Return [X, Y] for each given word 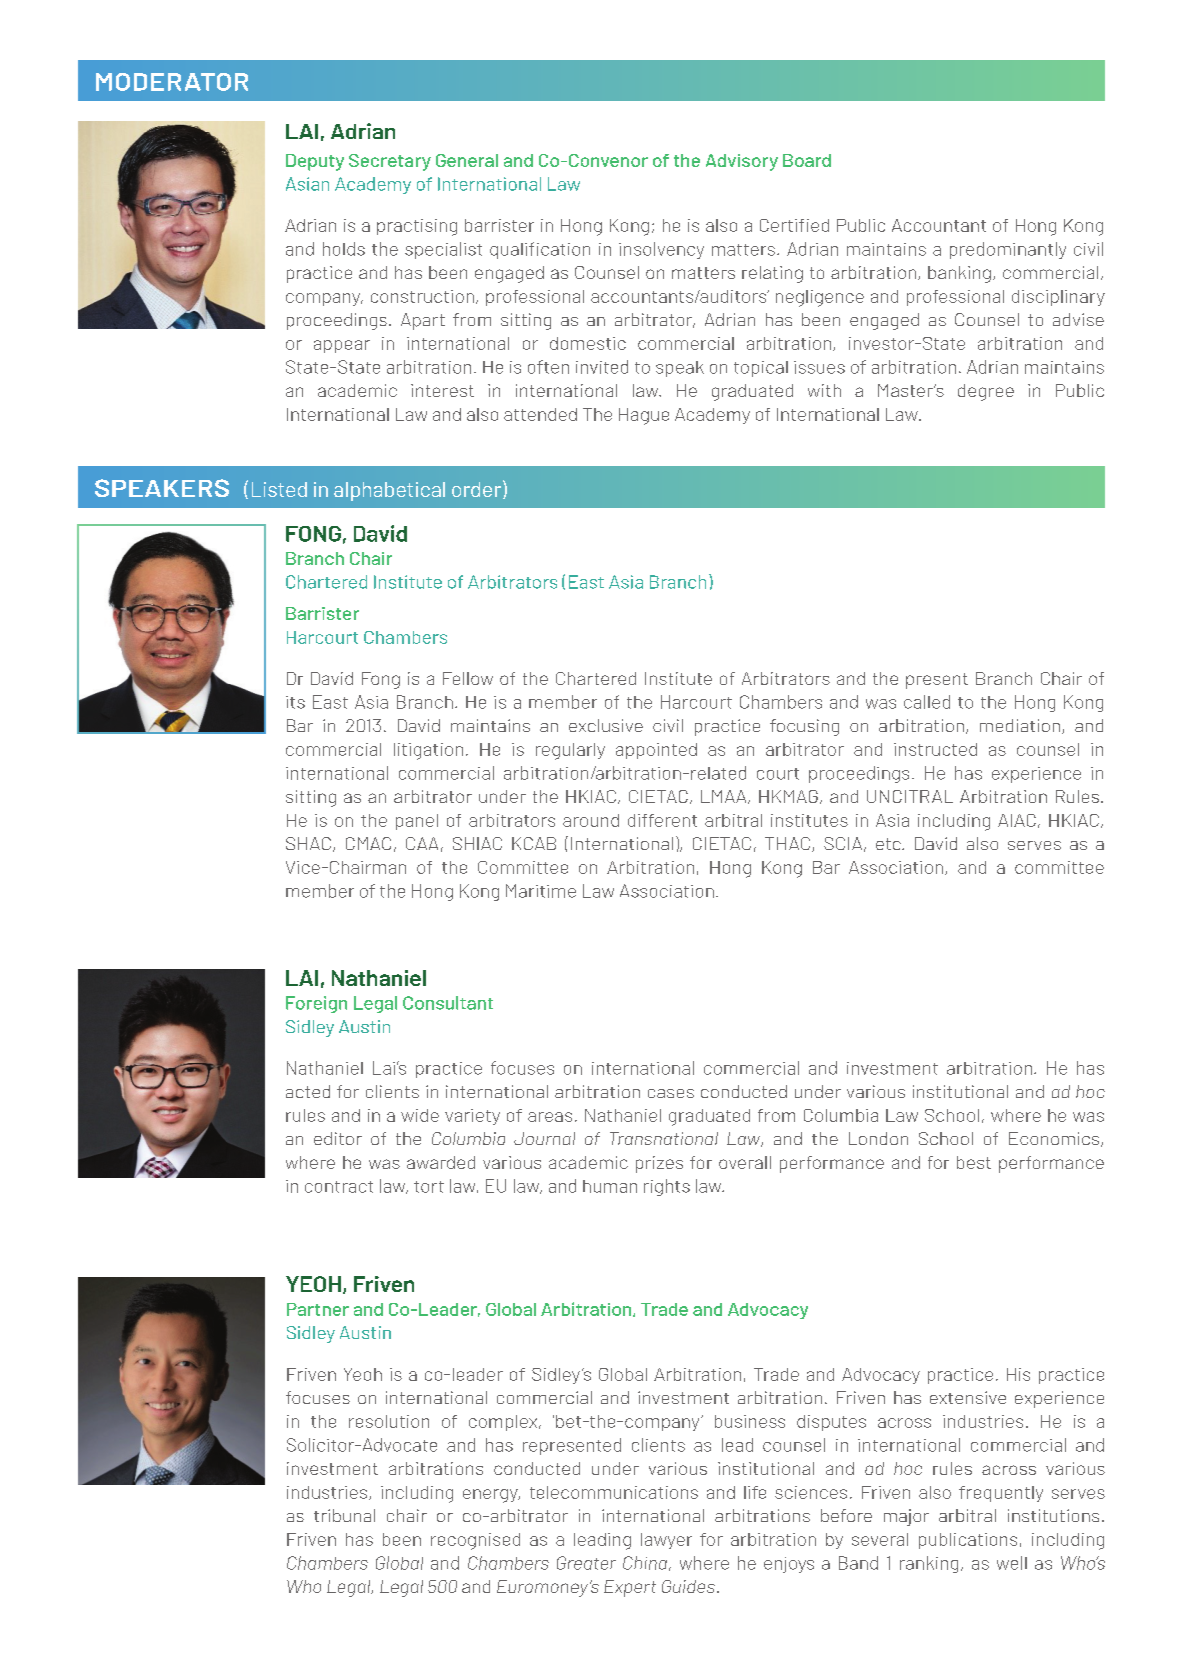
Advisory [742, 162]
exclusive [606, 725]
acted [308, 1091]
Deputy [315, 162]
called [927, 702]
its [295, 702]
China [645, 1563]
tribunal [344, 1515]
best [974, 1162]
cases [671, 1093]
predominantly [1008, 250]
